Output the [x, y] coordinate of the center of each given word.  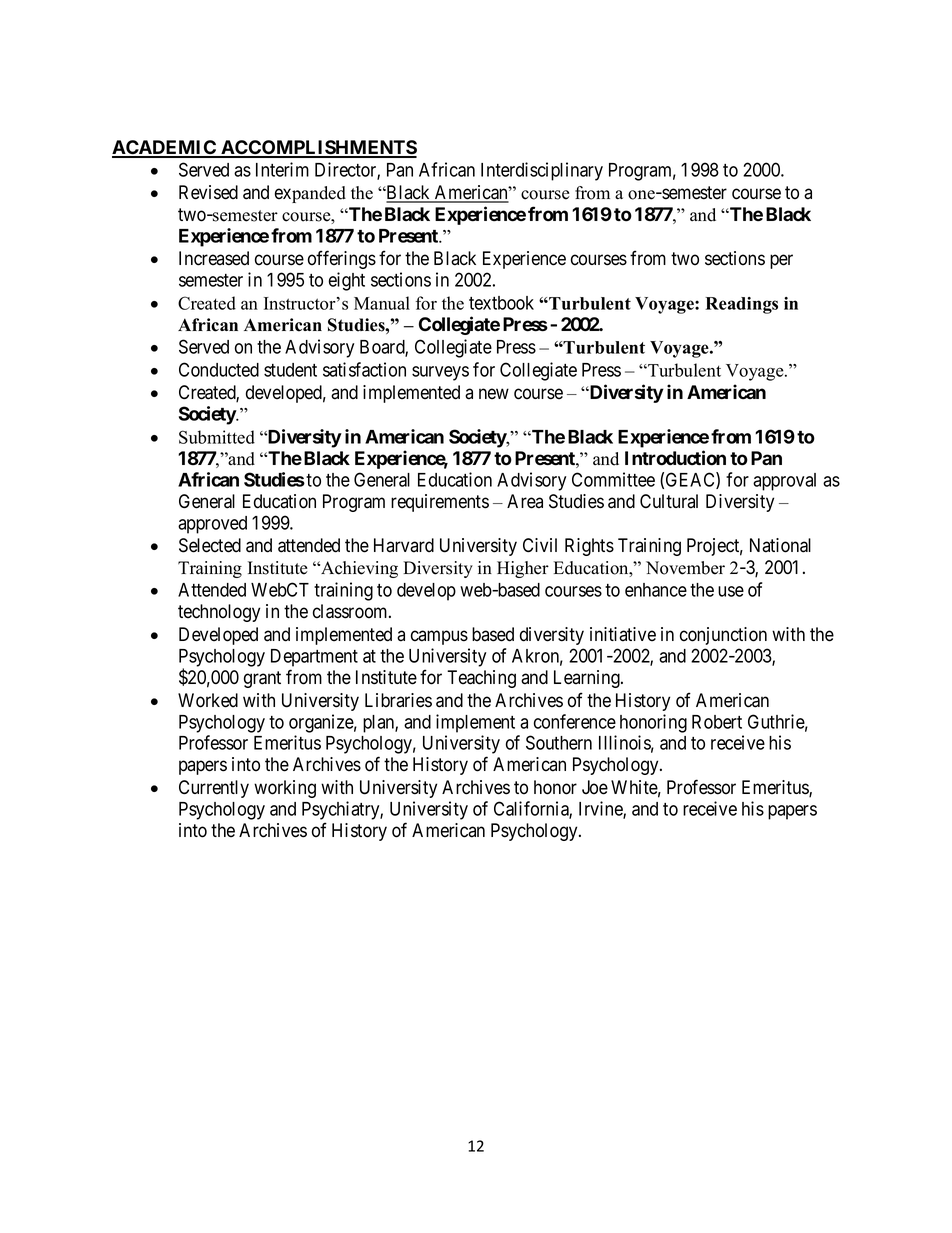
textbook [501, 303]
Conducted [219, 369]
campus [439, 637]
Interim [282, 169]
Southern [559, 742]
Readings [741, 305]
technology [219, 613]
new [494, 394]
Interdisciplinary [542, 171]
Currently [214, 789]
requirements [440, 503]
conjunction [723, 636]
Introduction [675, 458]
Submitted [217, 437]
